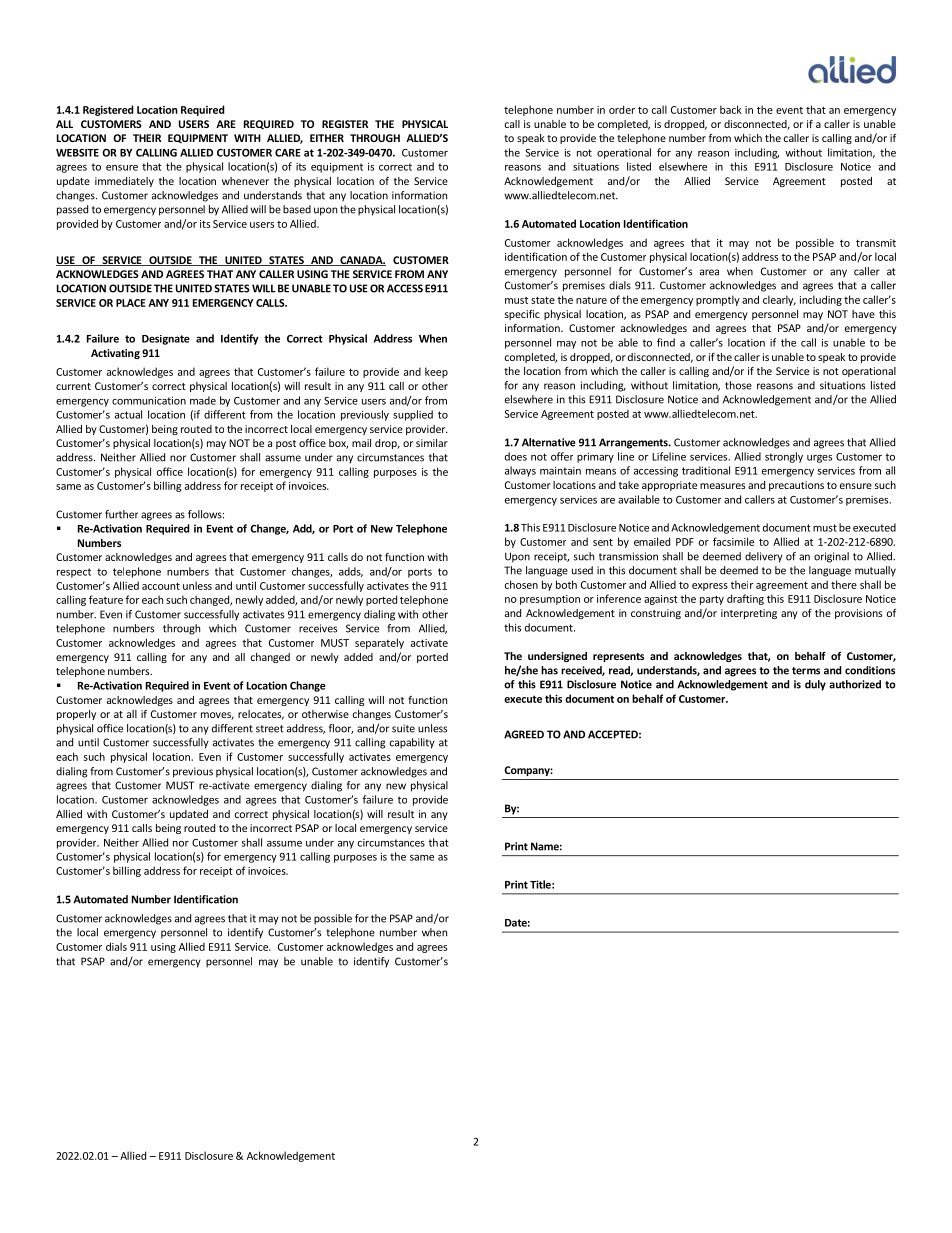  I want to click on specific, so click(522, 315).
